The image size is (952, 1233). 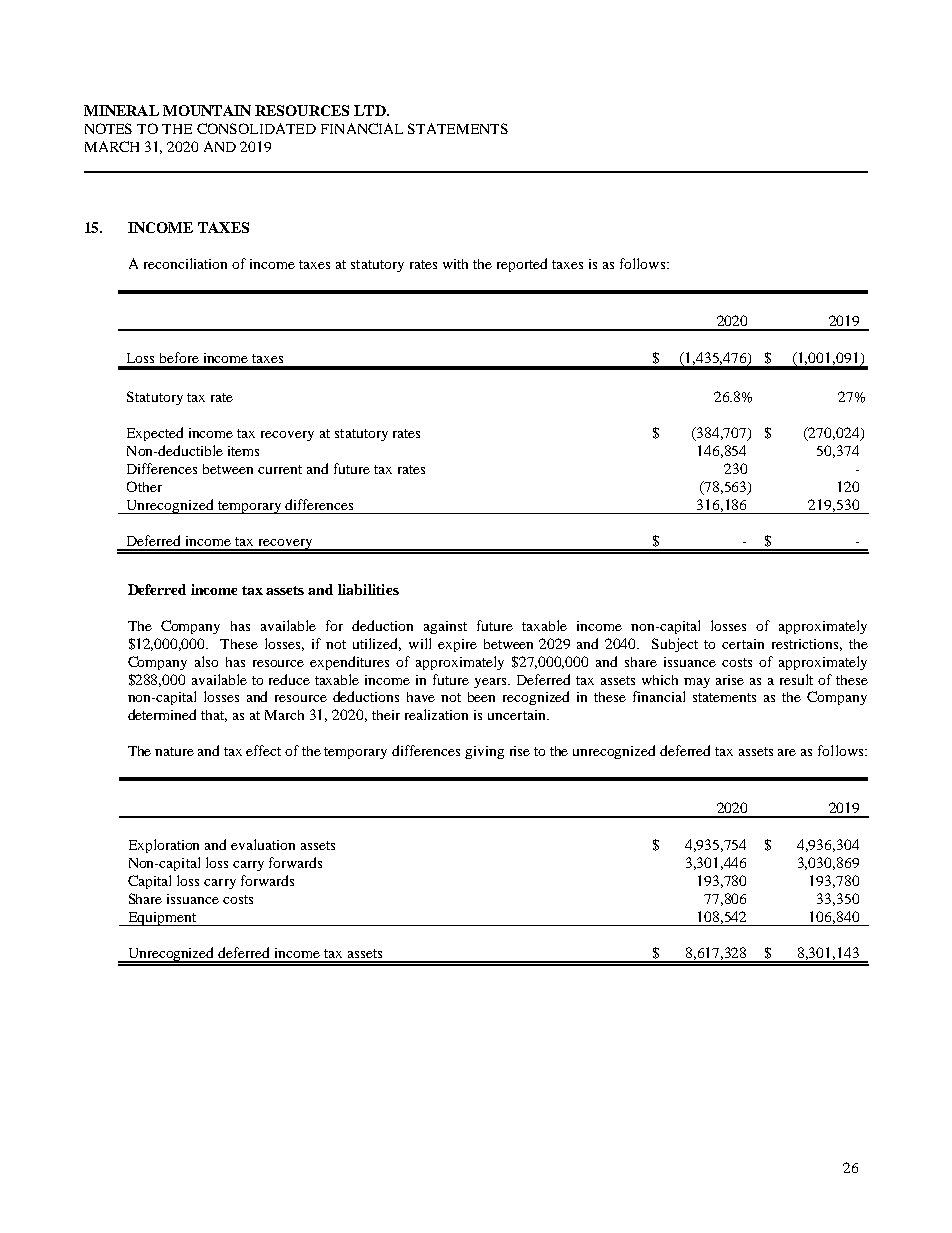 What do you see at coordinates (207, 110) in the screenshot?
I see `MOUNTAIN` at bounding box center [207, 110].
